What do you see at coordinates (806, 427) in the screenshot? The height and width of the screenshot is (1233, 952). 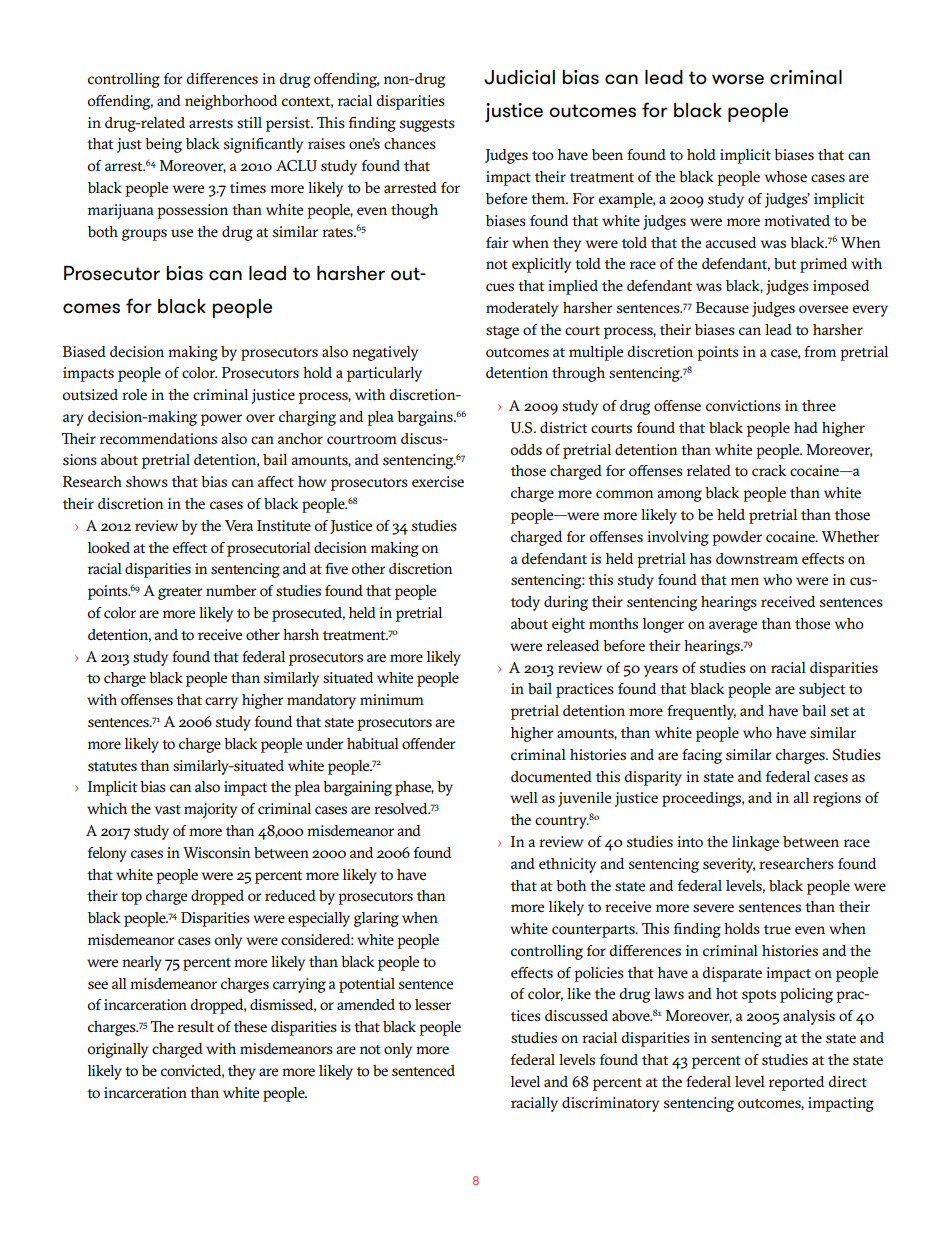 I see `had` at bounding box center [806, 427].
